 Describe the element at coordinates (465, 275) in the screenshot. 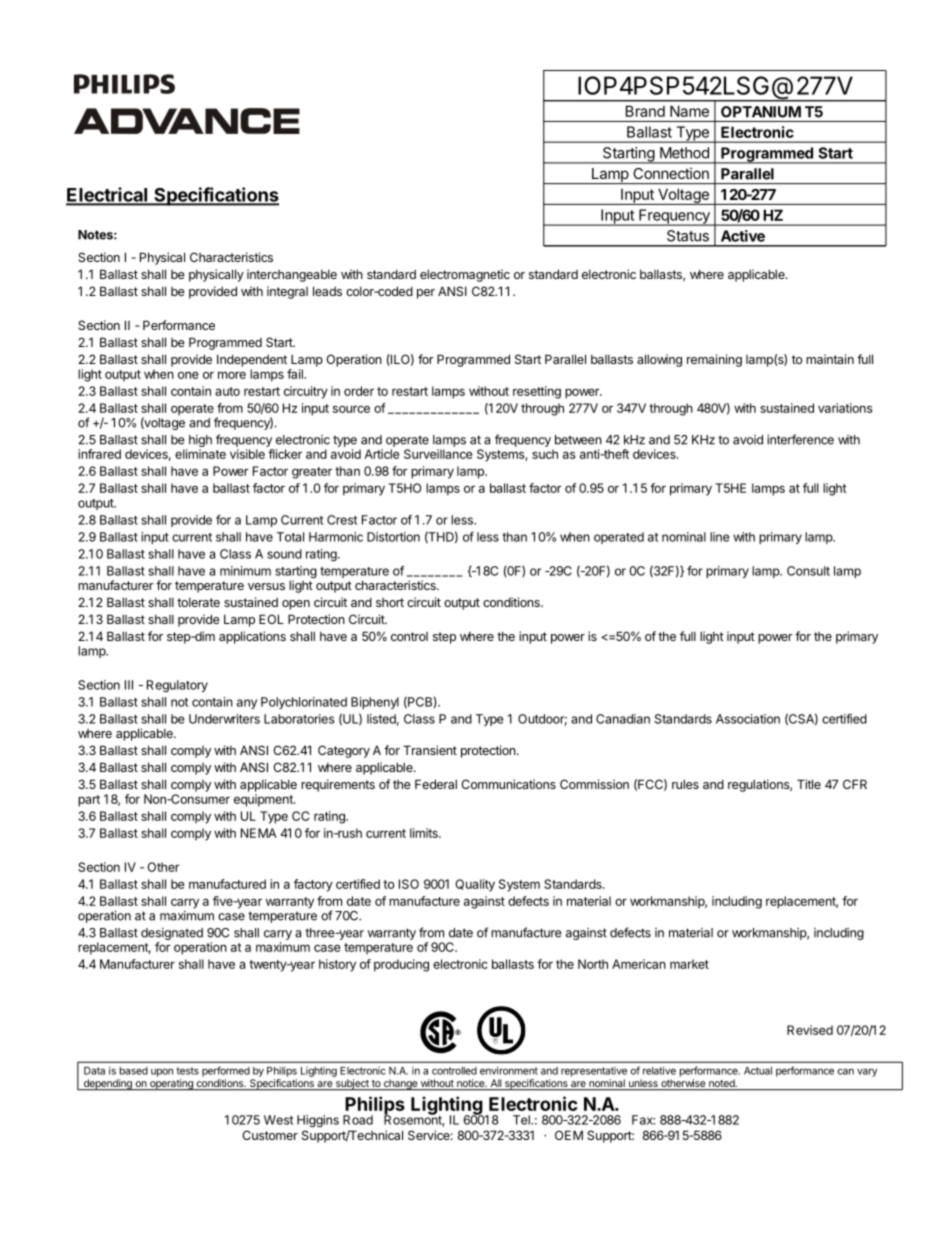

I see `electromagnetic` at that location.
